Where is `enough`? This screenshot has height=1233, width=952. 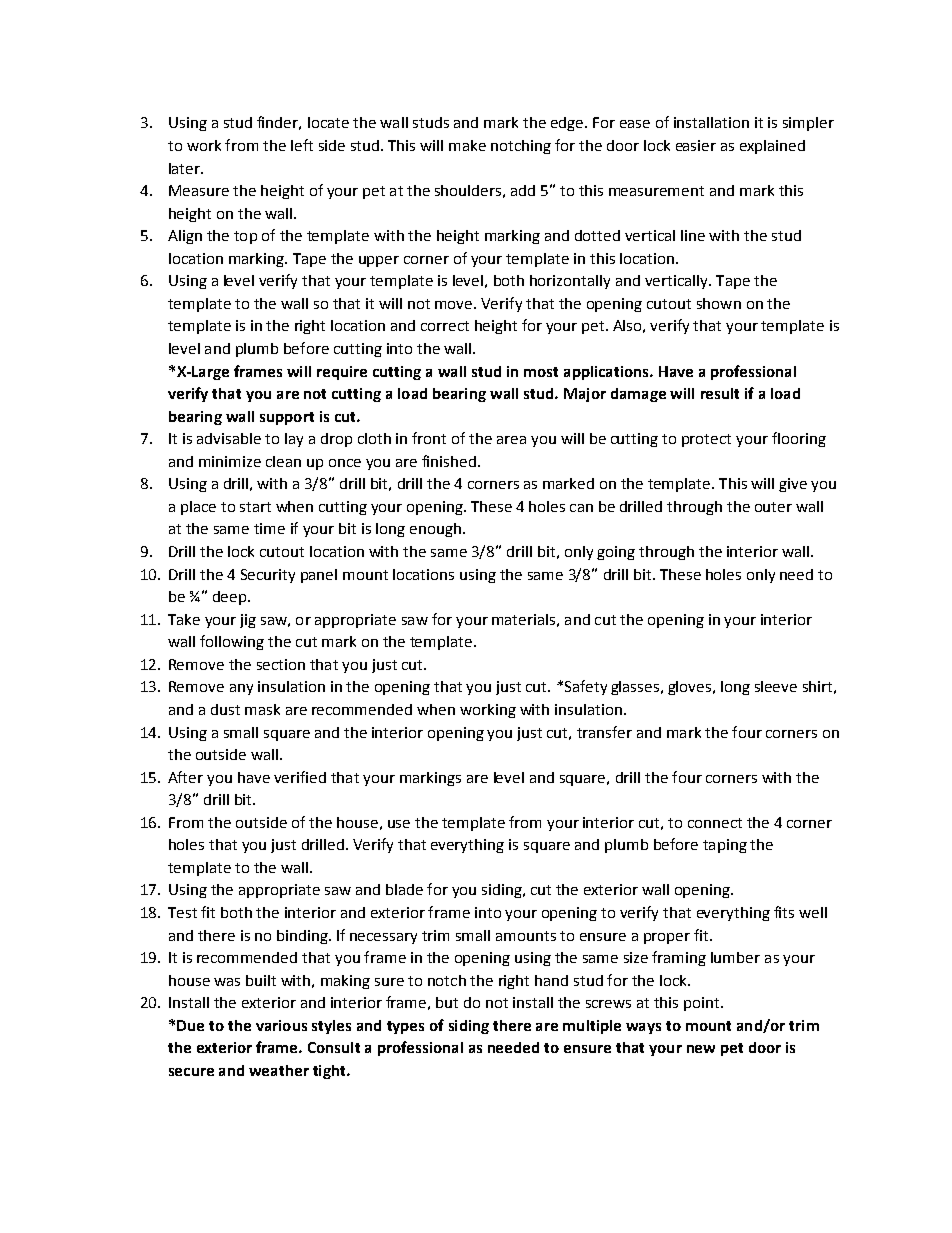
enough is located at coordinates (435, 530).
